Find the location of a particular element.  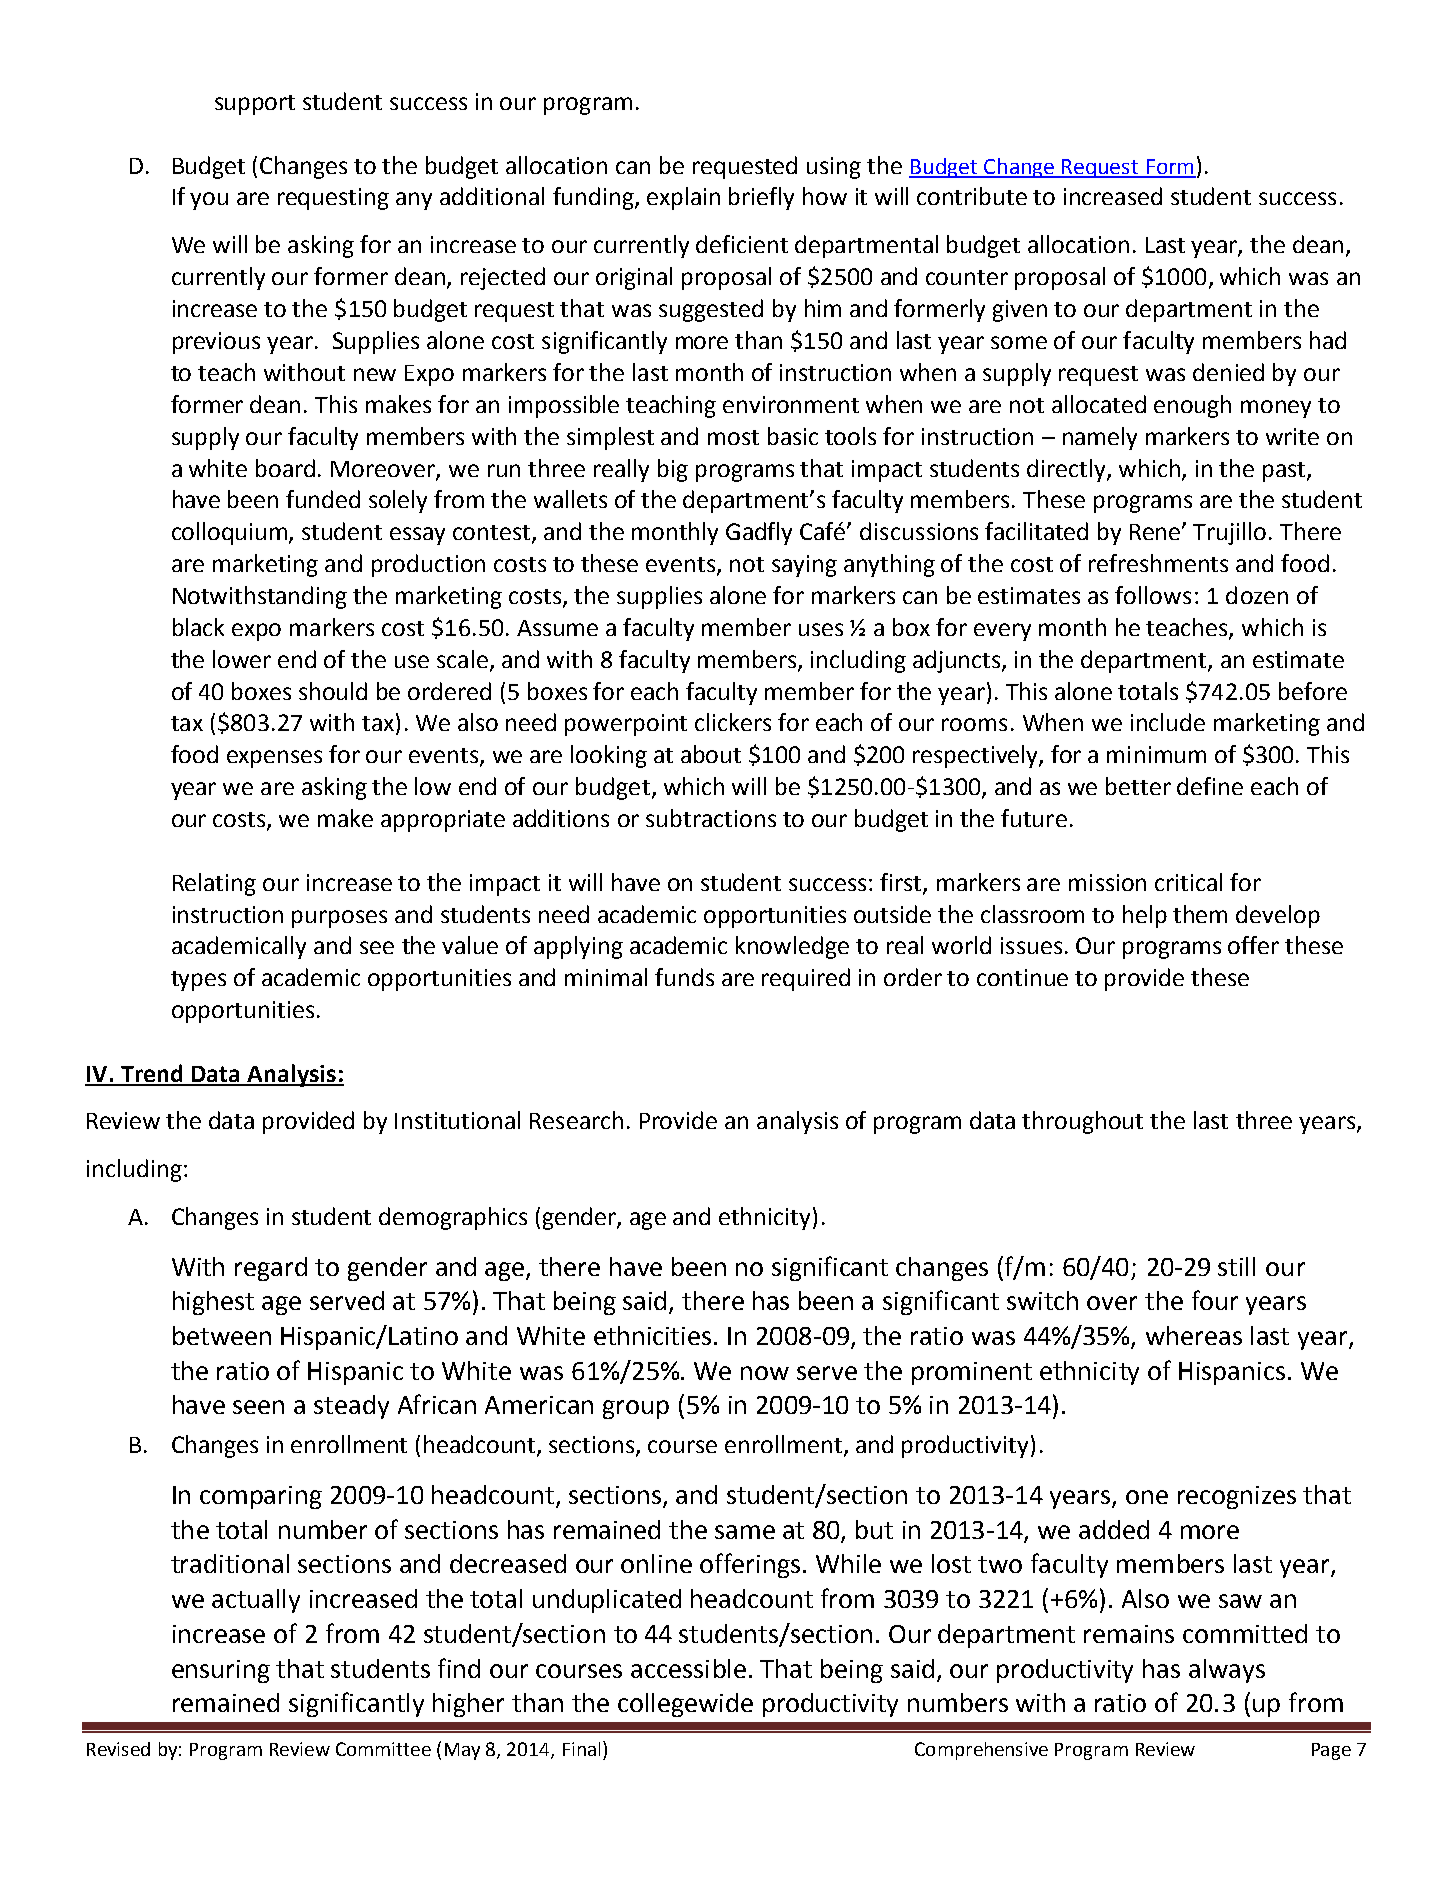

purposes is located at coordinates (339, 919).
